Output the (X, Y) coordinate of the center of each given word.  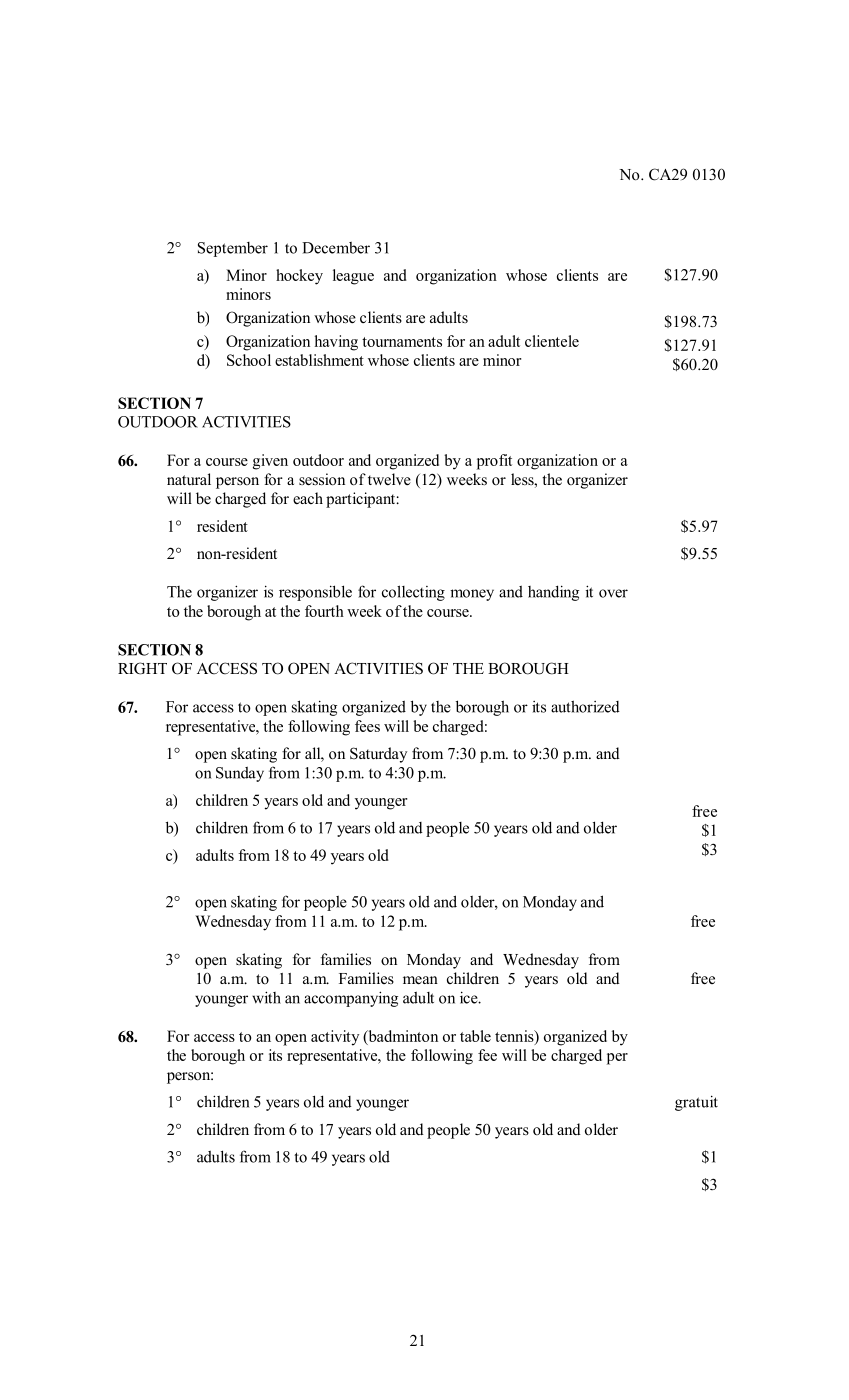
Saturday (378, 755)
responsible (315, 593)
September (233, 249)
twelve (389, 479)
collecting (413, 593)
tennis (515, 1037)
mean (420, 980)
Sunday (240, 774)
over (613, 593)
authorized (585, 706)
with (266, 997)
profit (494, 462)
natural (189, 479)
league (353, 277)
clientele (552, 341)
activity (335, 1038)
